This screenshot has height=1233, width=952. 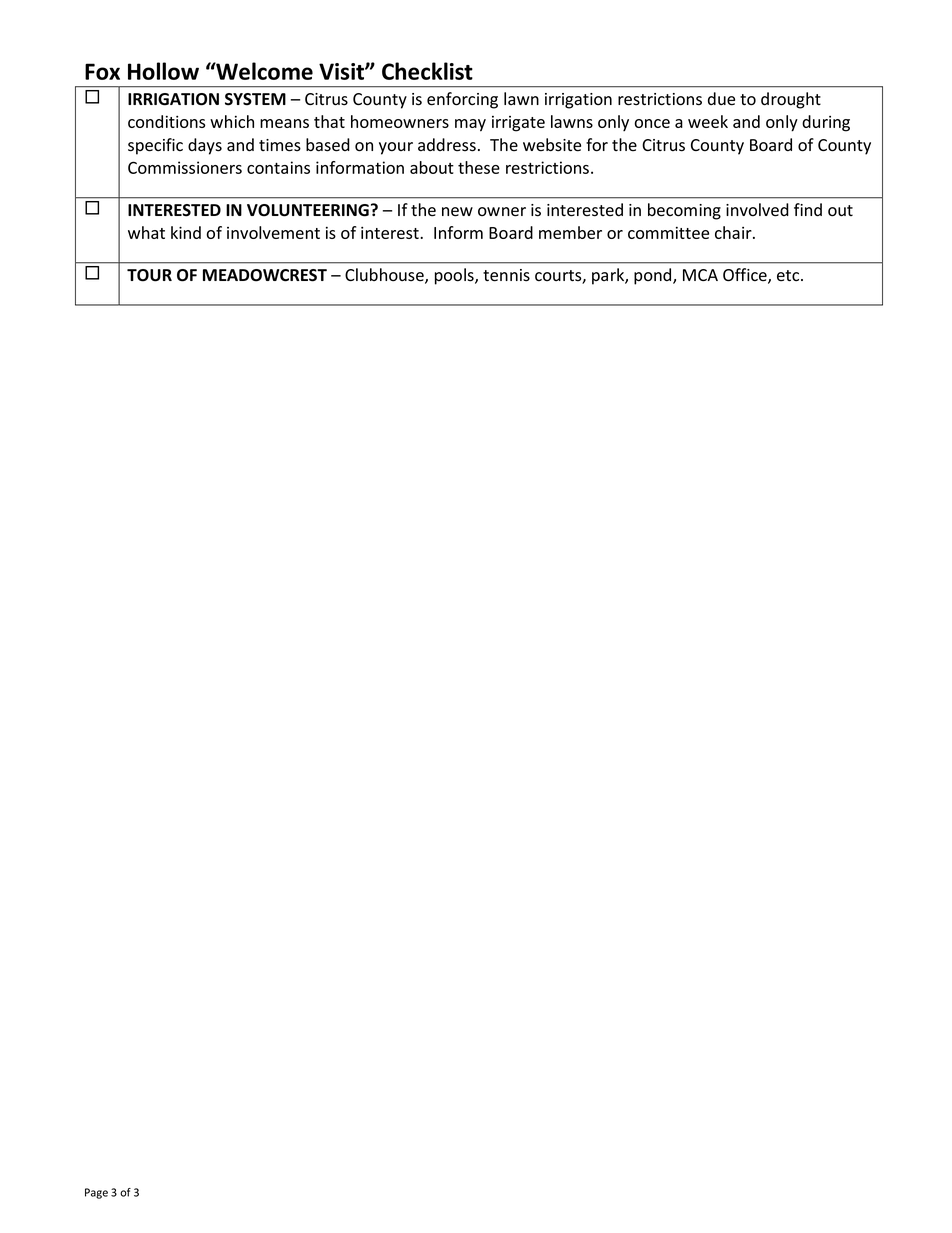 What do you see at coordinates (654, 276) in the screenshot?
I see `pond` at bounding box center [654, 276].
